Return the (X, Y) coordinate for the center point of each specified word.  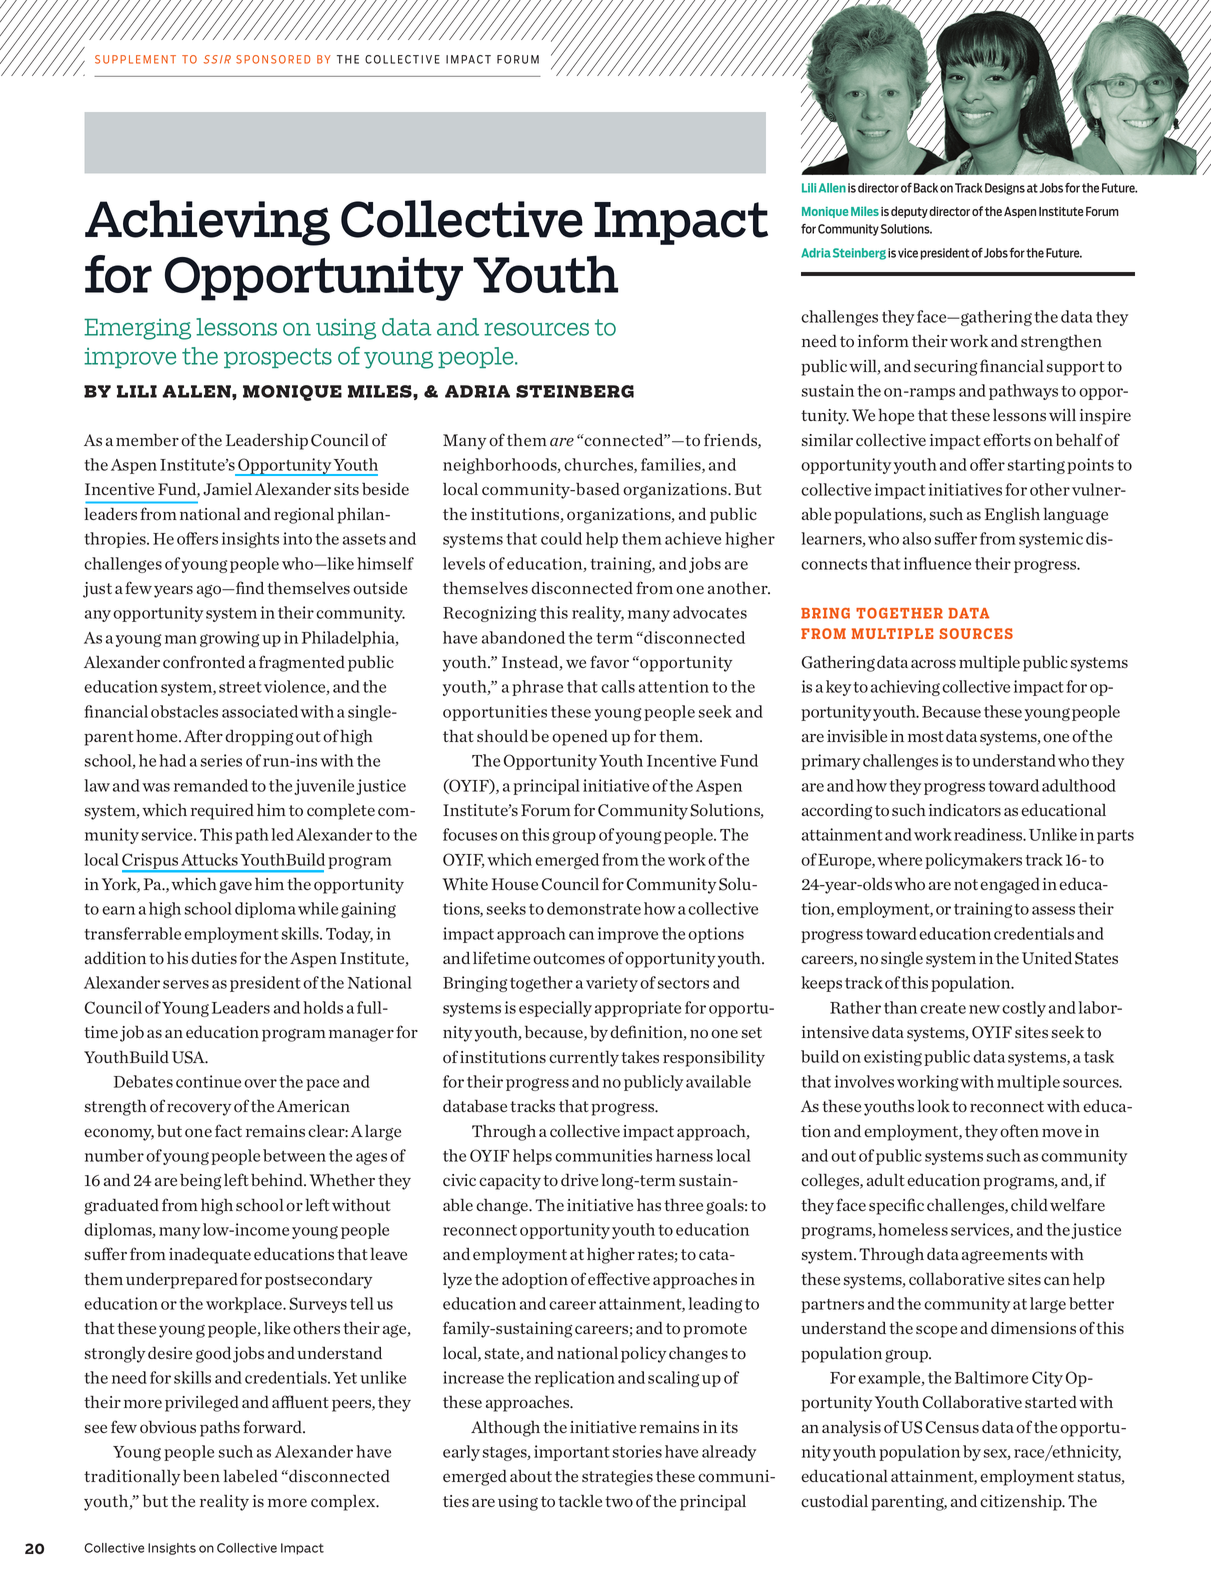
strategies (617, 1478)
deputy (909, 212)
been (201, 1476)
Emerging (137, 329)
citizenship (1022, 1502)
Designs (1005, 189)
